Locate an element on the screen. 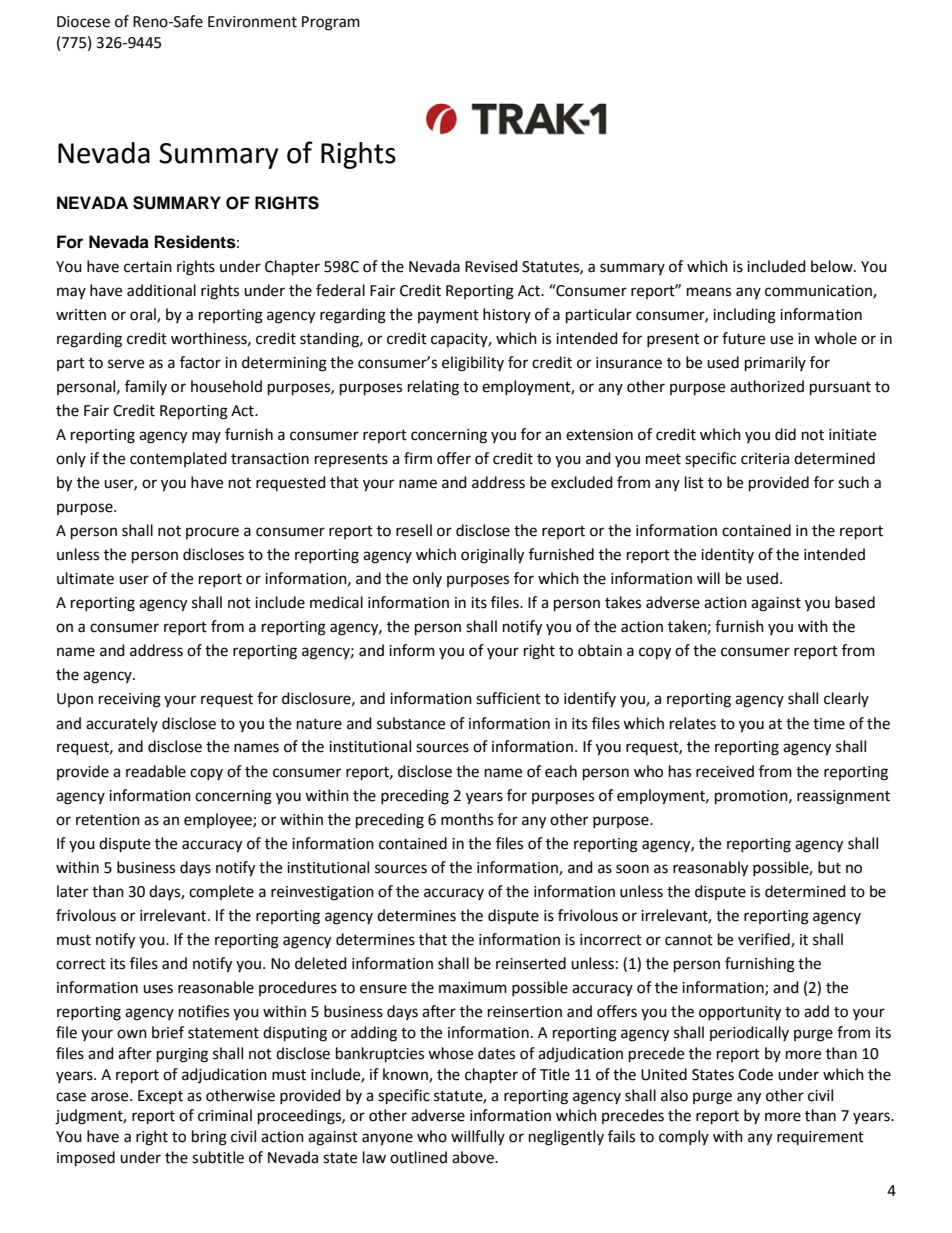  complete is located at coordinates (221, 892).
